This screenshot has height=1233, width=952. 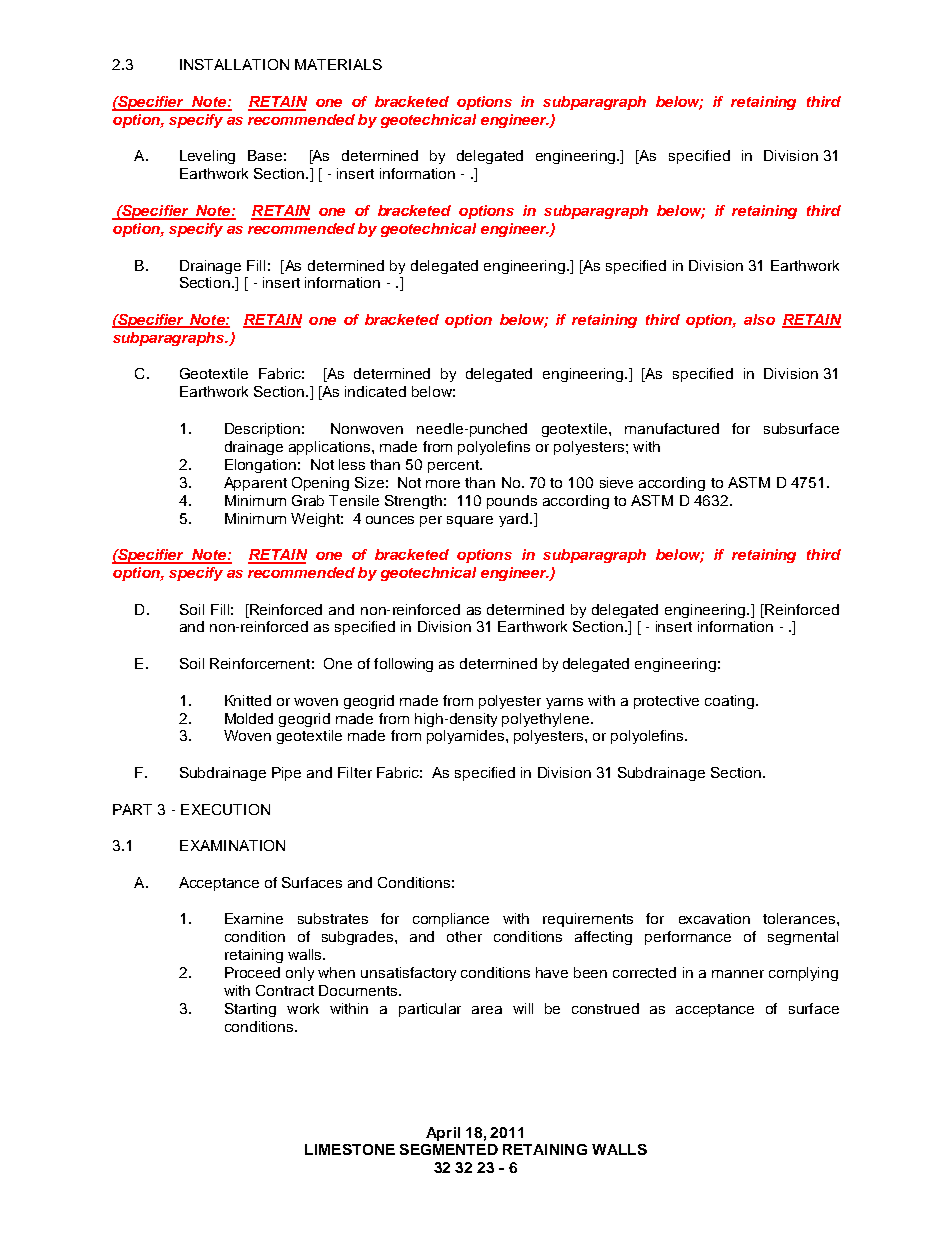 What do you see at coordinates (672, 428) in the screenshot?
I see `manufactured` at bounding box center [672, 428].
